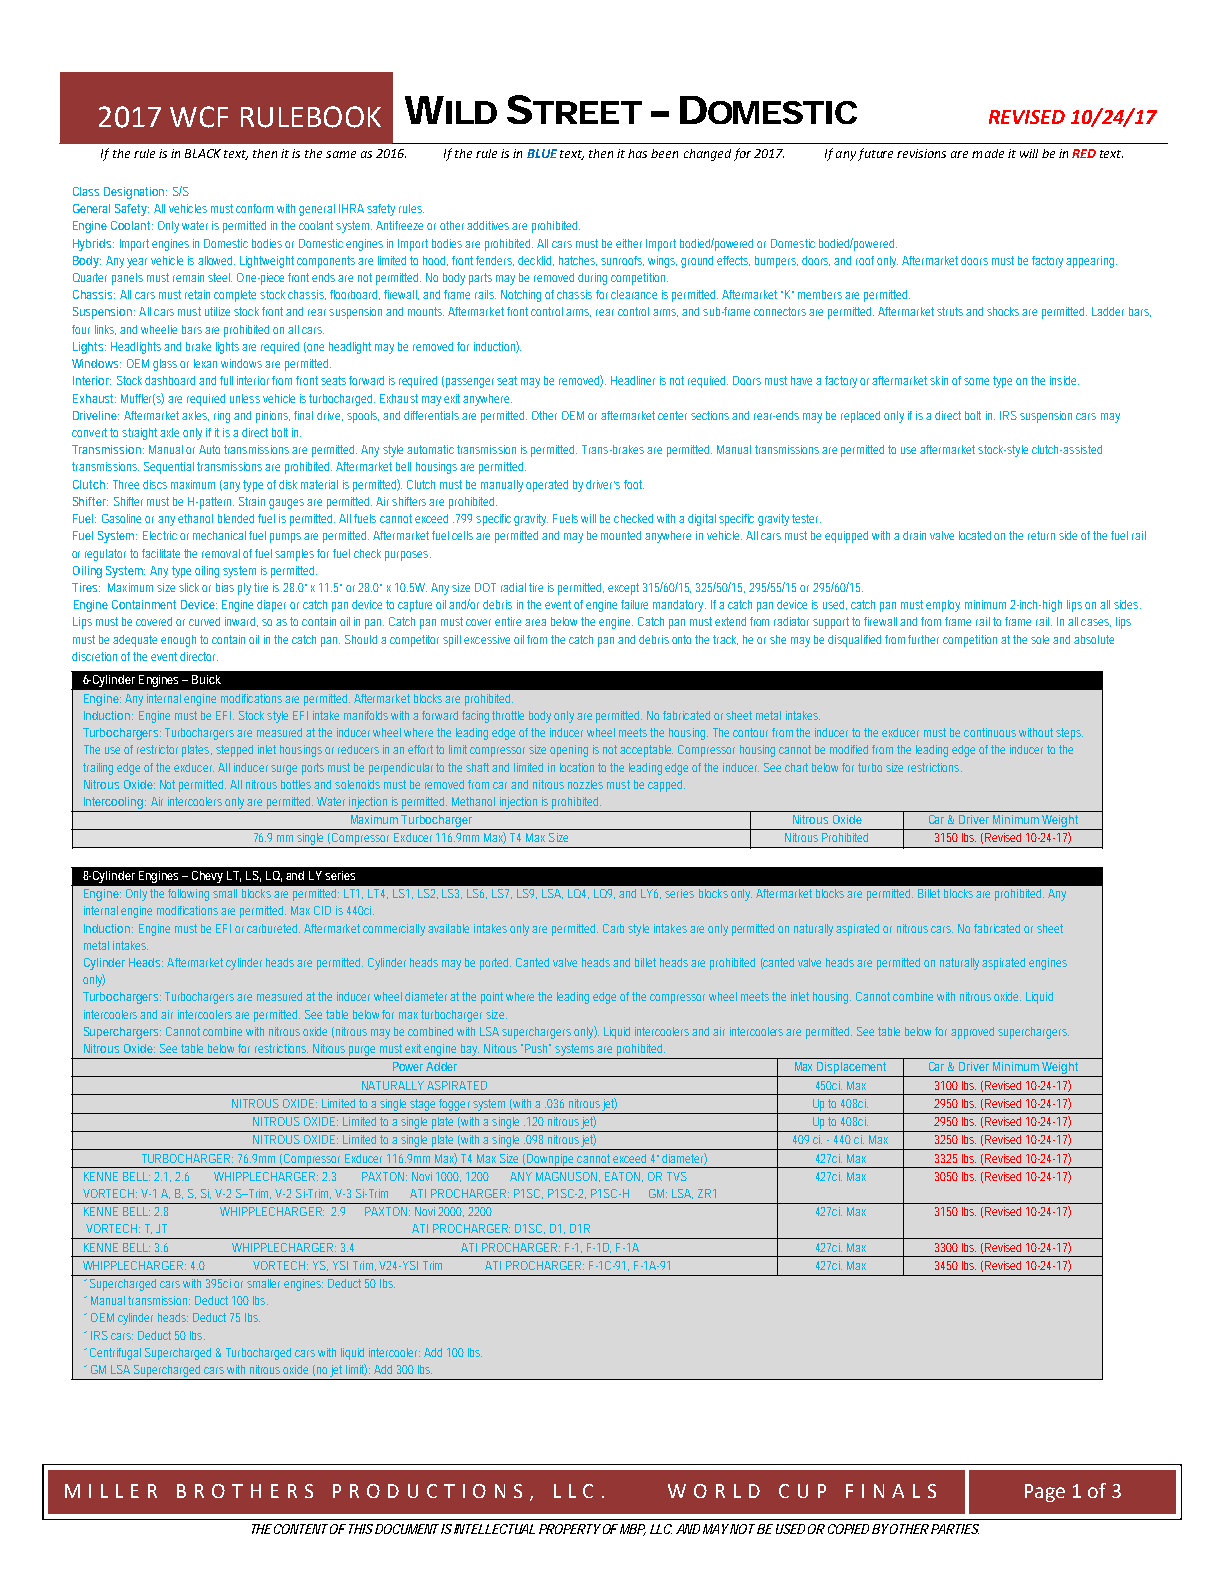 This screenshot has width=1229, height=1590. What do you see at coordinates (975, 535) in the screenshot?
I see `located` at bounding box center [975, 535].
